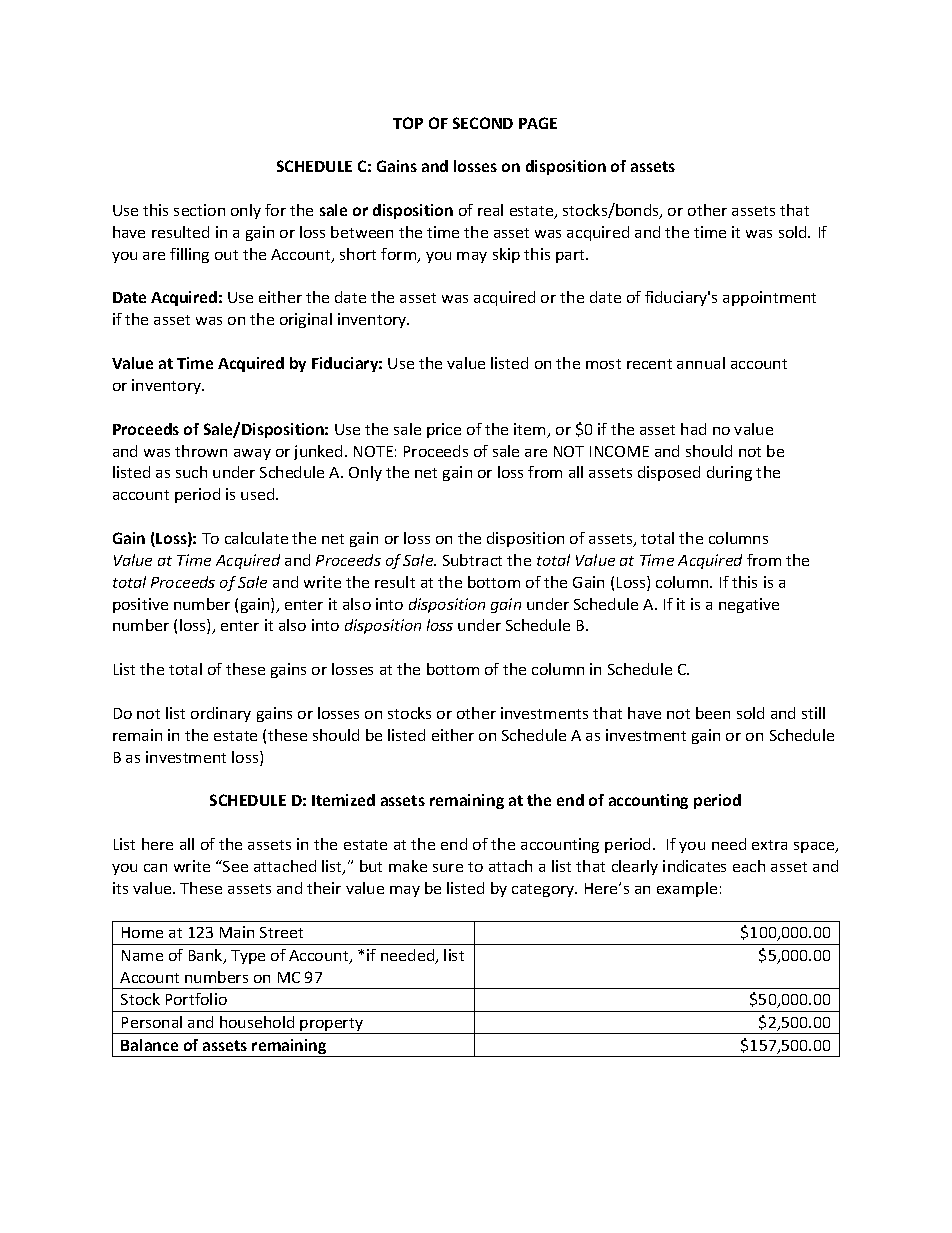 This screenshot has width=952, height=1233. What do you see at coordinates (472, 560) in the screenshot?
I see `Subtract` at bounding box center [472, 560].
